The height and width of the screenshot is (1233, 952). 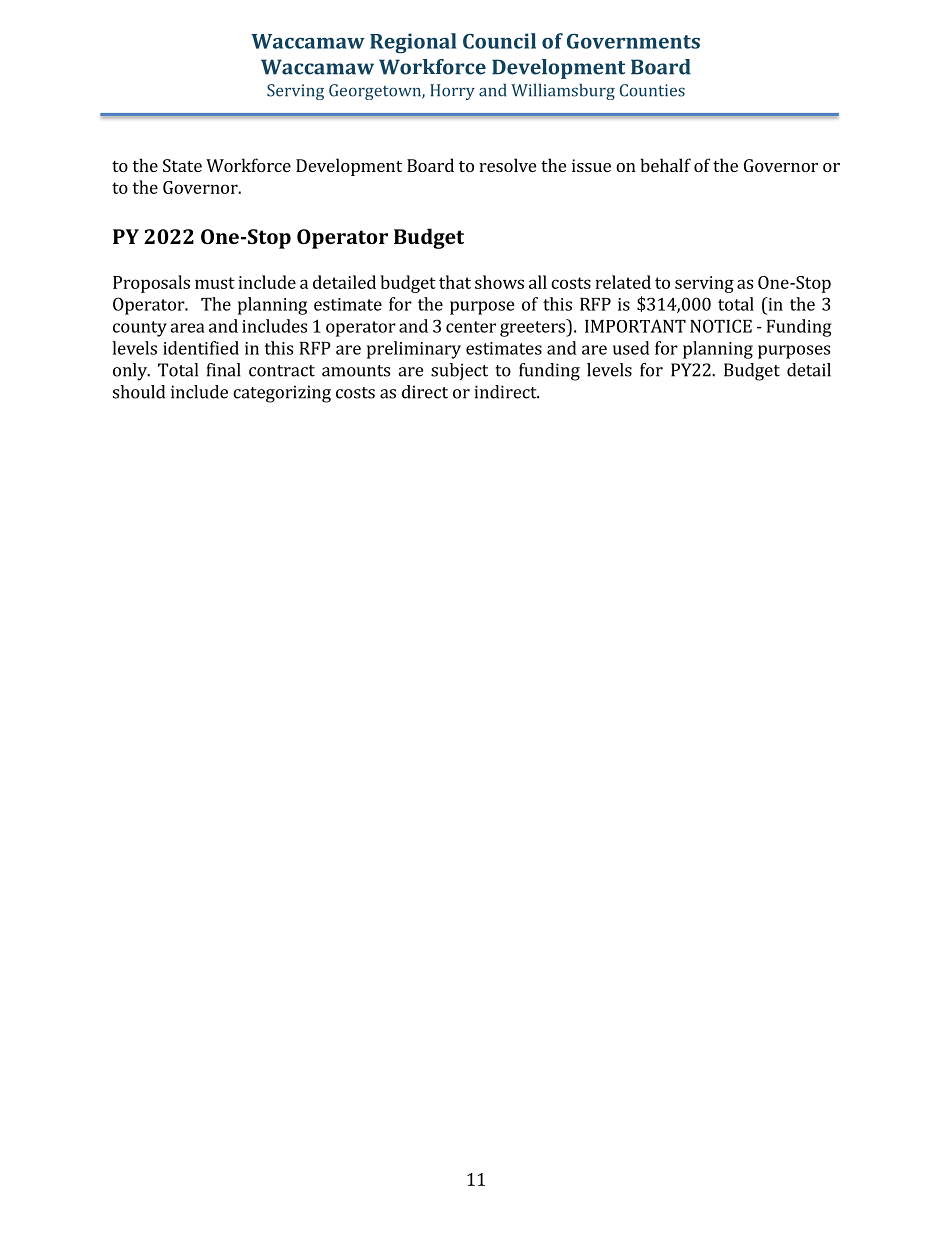 What do you see at coordinates (623, 282) in the screenshot?
I see `related` at bounding box center [623, 282].
